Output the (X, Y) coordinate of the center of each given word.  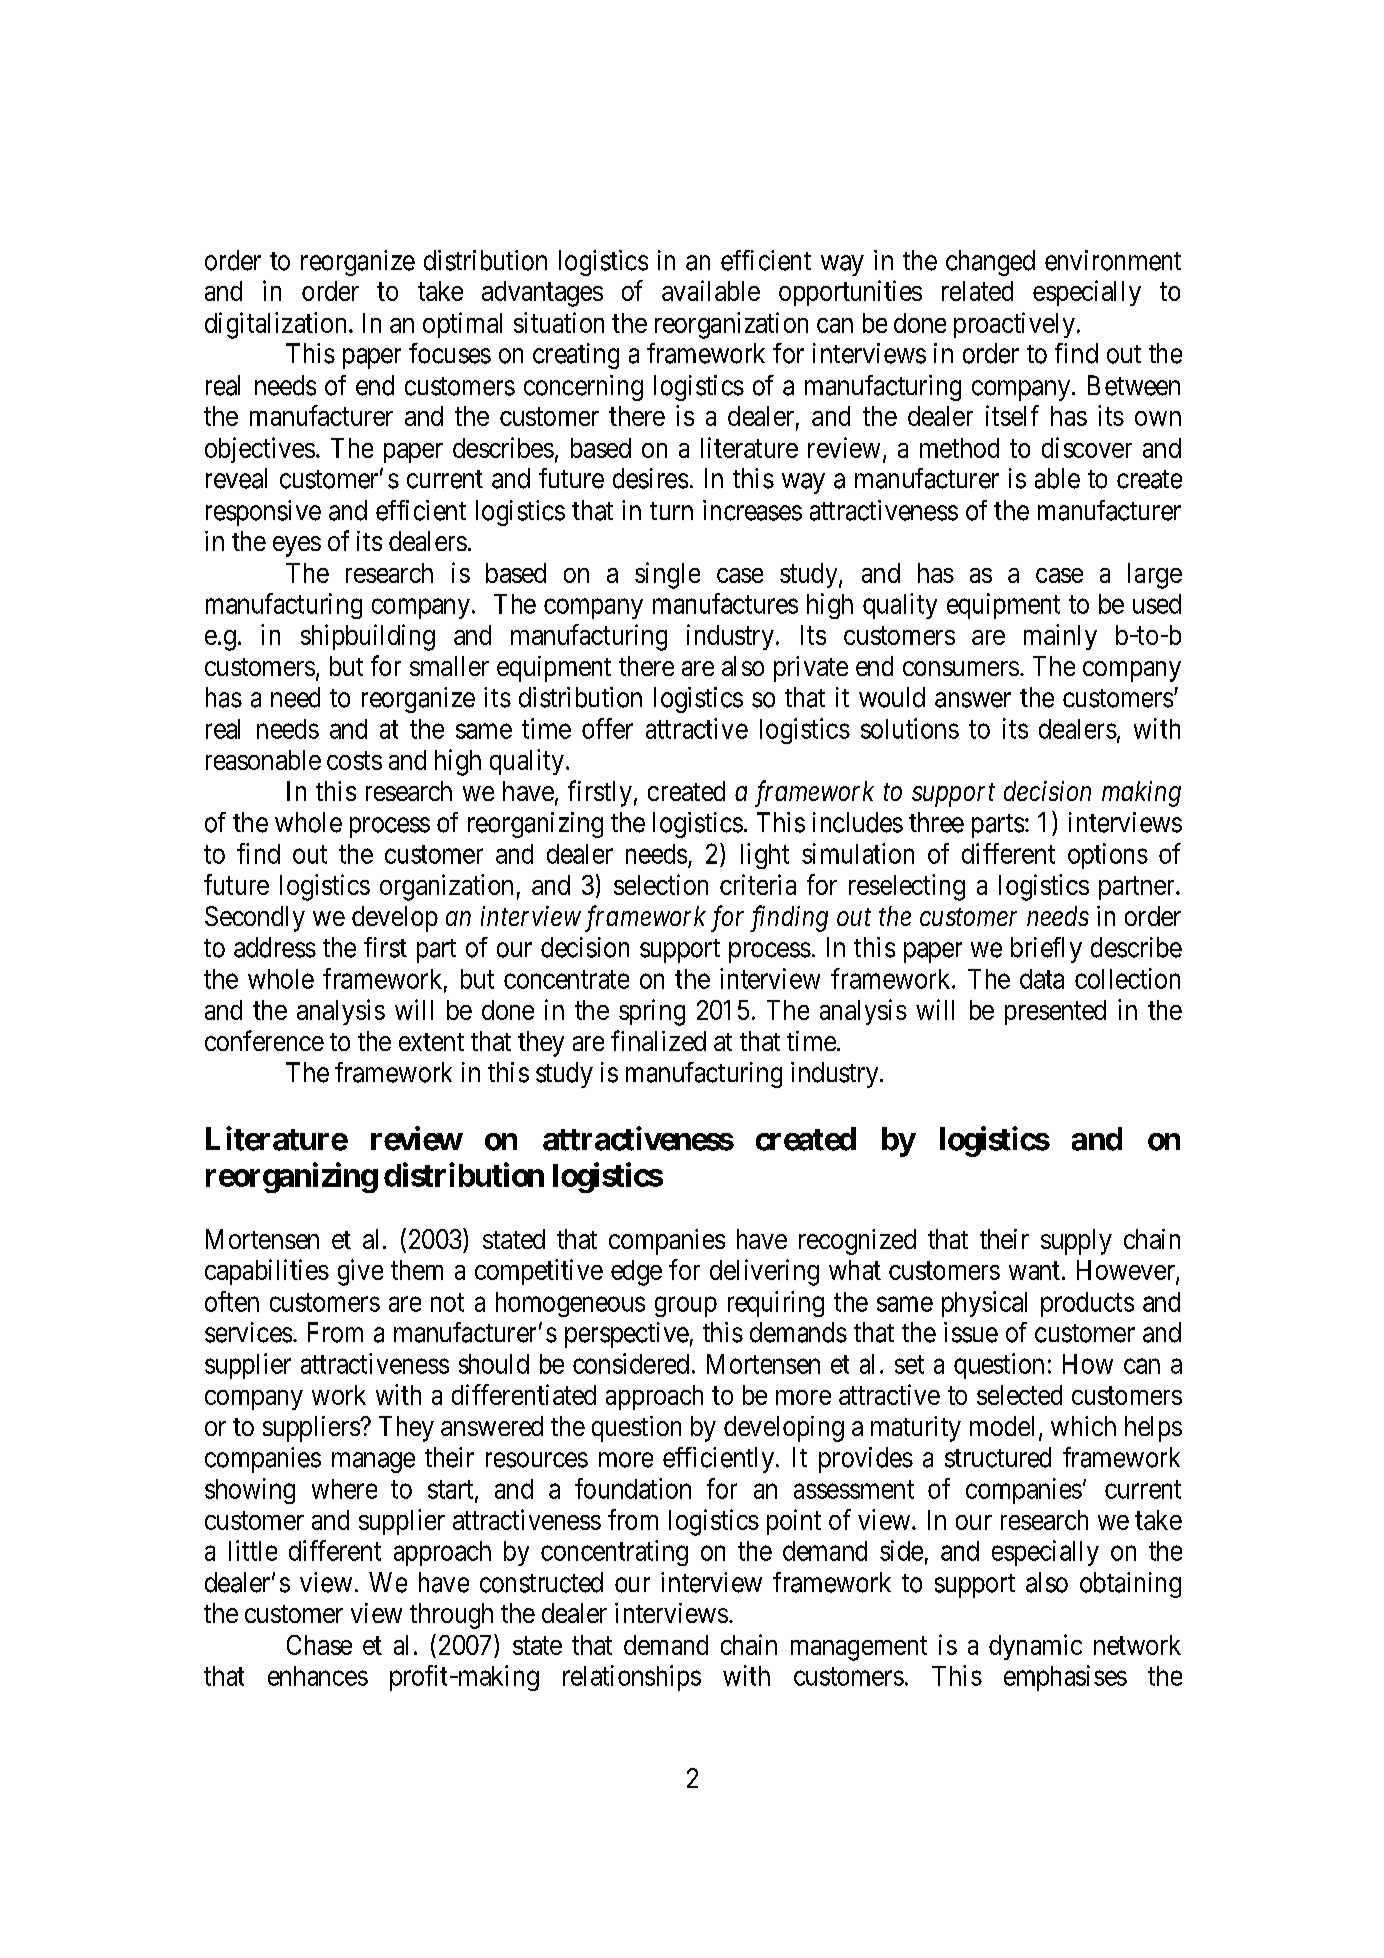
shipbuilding (368, 637)
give (360, 1272)
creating (576, 356)
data (1042, 979)
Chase (319, 1645)
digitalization (275, 325)
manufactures (725, 603)
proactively (1014, 325)
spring (652, 1012)
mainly (1060, 637)
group (686, 1307)
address (275, 947)
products (1087, 1304)
